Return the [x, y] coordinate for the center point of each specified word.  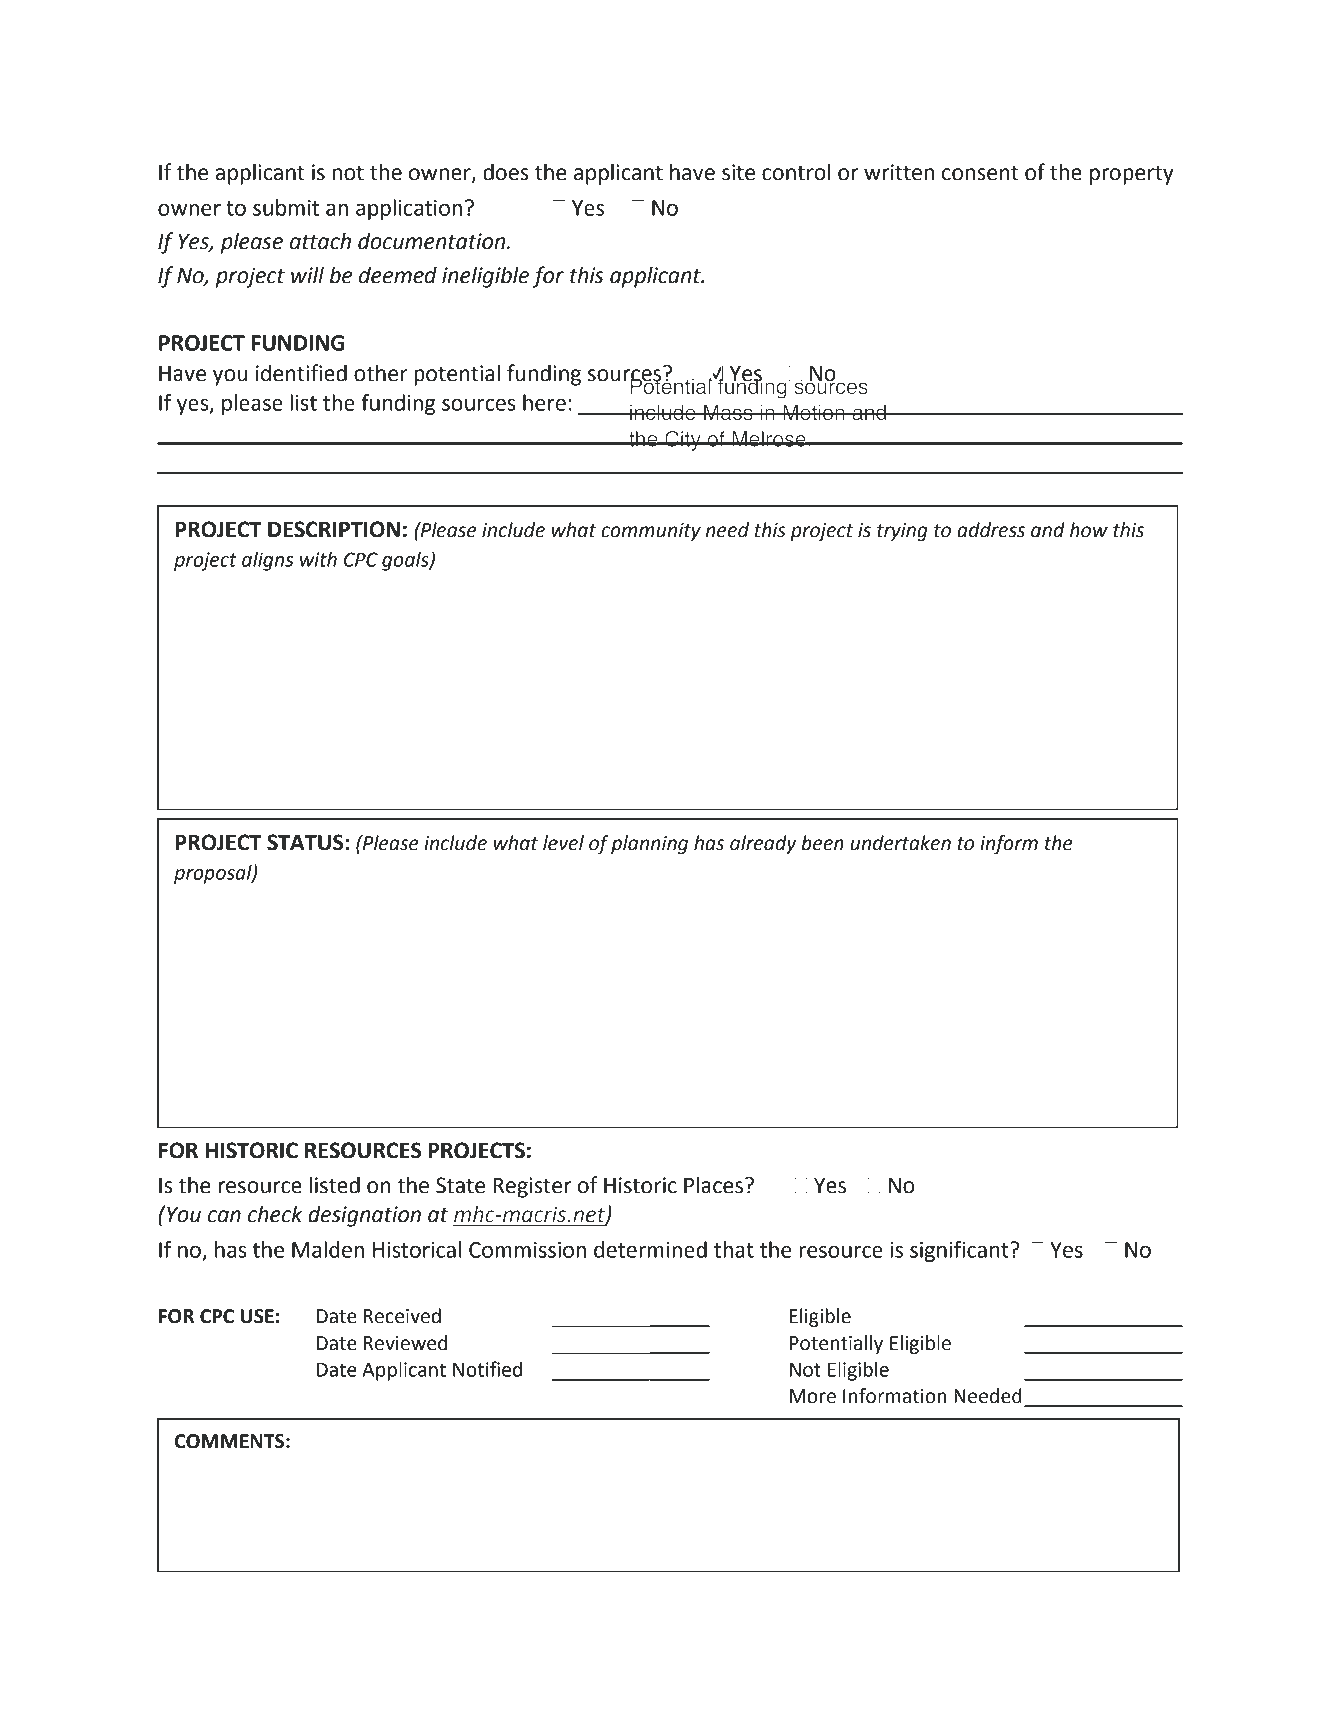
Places [715, 1185]
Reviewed [405, 1343]
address [991, 530]
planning [649, 844]
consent [980, 173]
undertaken [901, 843]
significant [960, 1251]
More [813, 1396]
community [651, 532]
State [460, 1185]
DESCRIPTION [334, 529]
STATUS [306, 842]
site [738, 172]
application [409, 209]
